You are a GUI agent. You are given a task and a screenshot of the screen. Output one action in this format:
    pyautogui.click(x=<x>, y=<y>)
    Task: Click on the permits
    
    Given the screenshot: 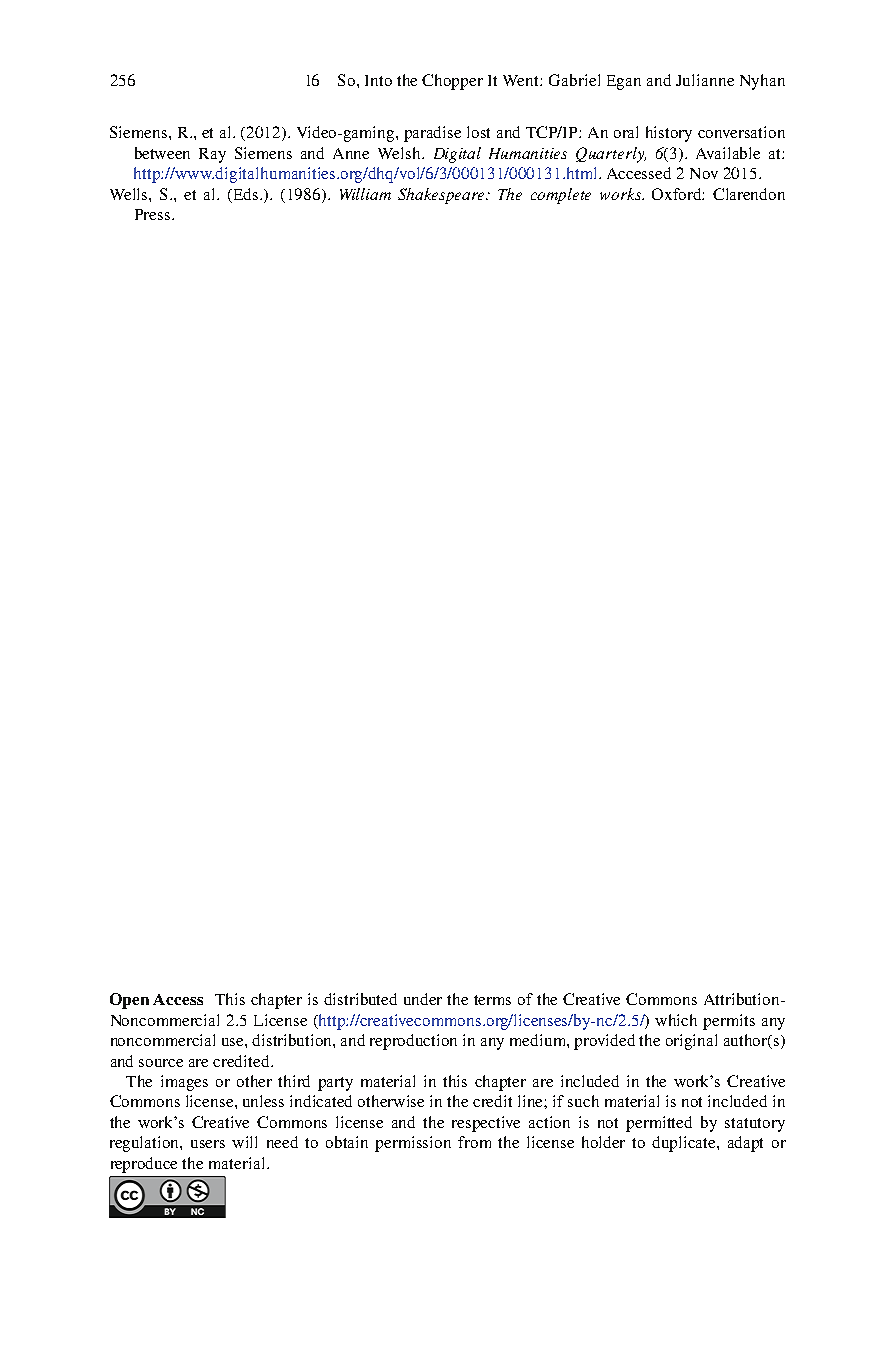 What is the action you would take?
    pyautogui.click(x=729, y=1022)
